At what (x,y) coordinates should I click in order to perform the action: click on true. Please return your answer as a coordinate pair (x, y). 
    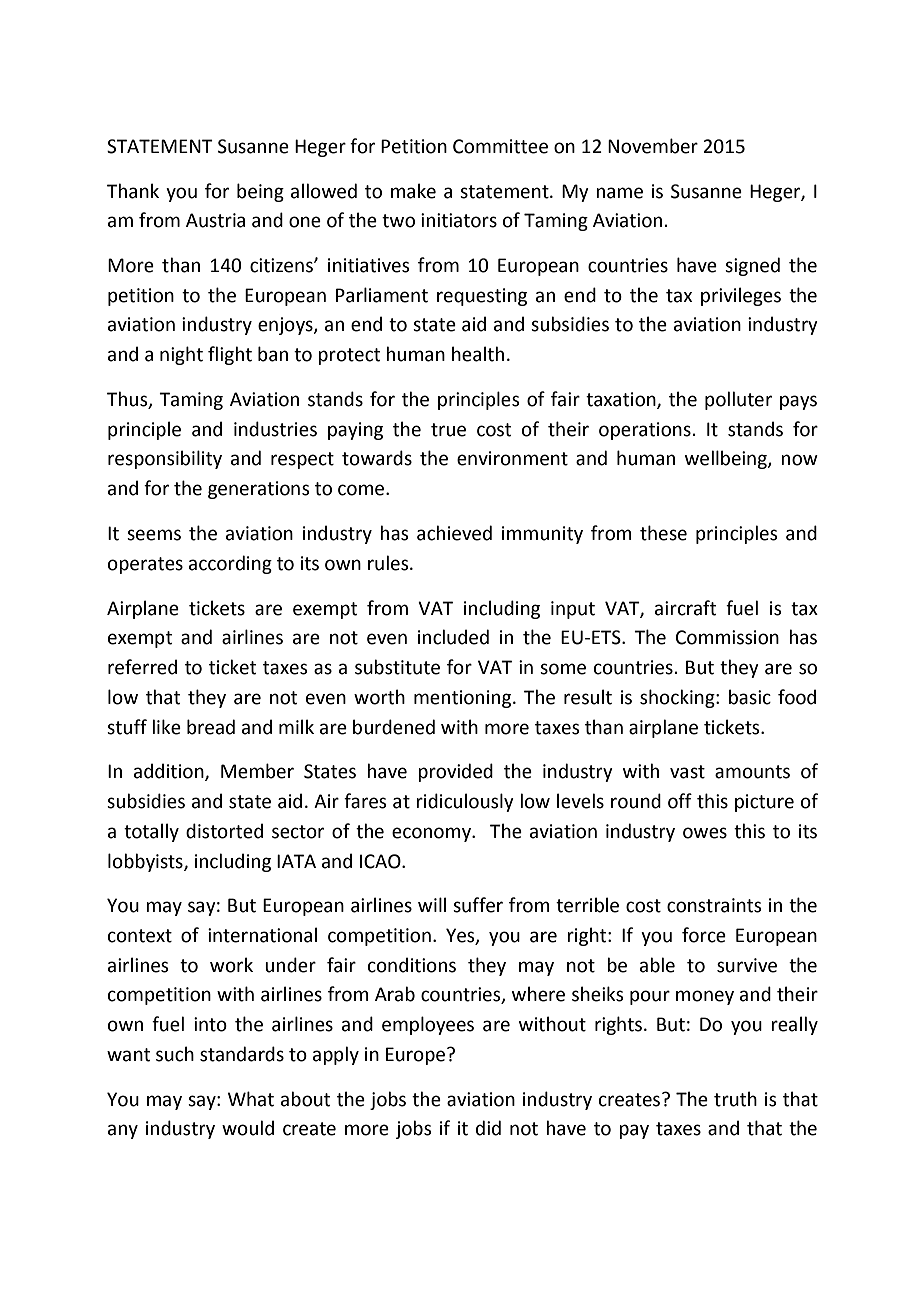
    Looking at the image, I should click on (448, 430).
